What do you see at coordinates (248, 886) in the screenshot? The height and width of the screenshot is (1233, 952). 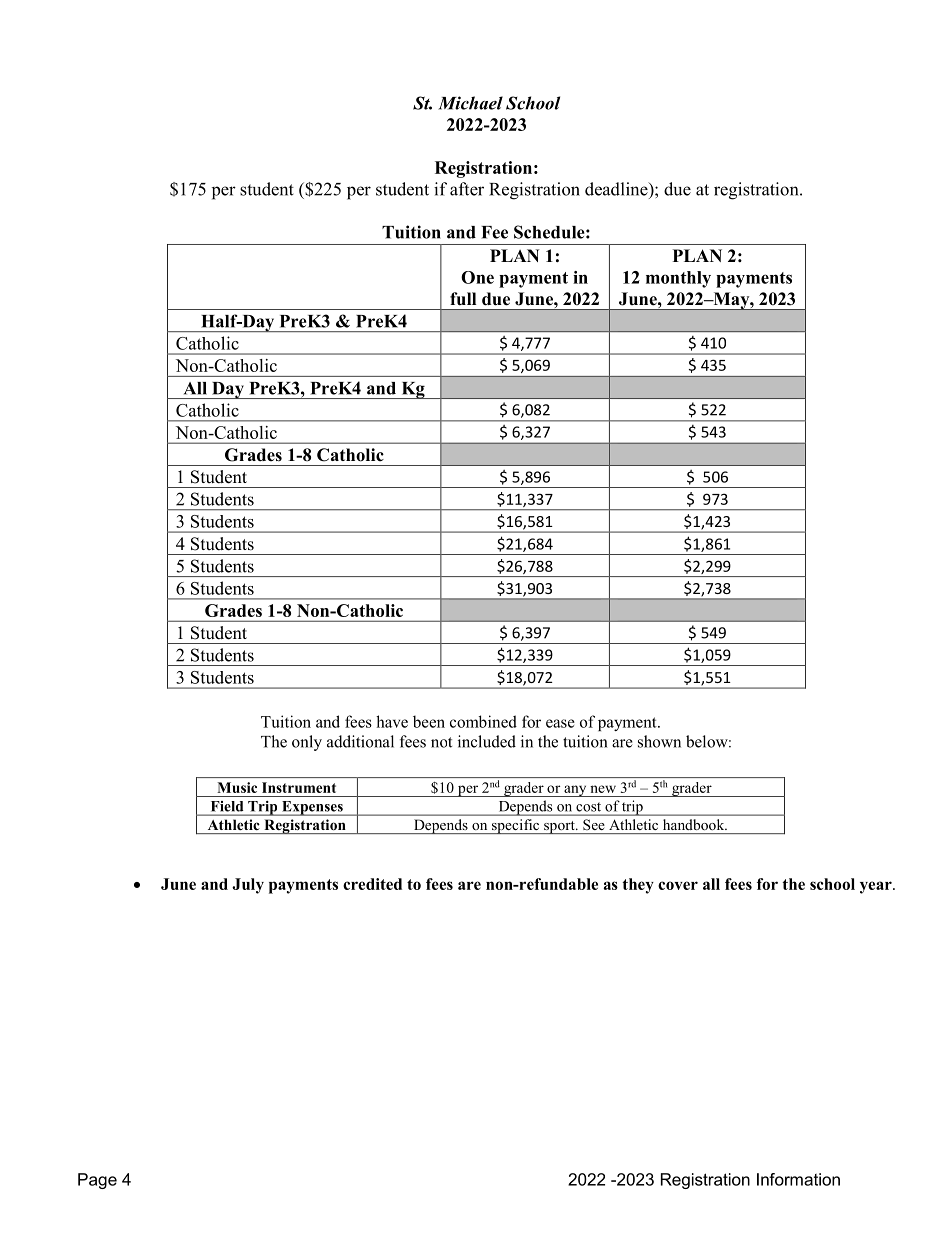 I see `July` at bounding box center [248, 886].
